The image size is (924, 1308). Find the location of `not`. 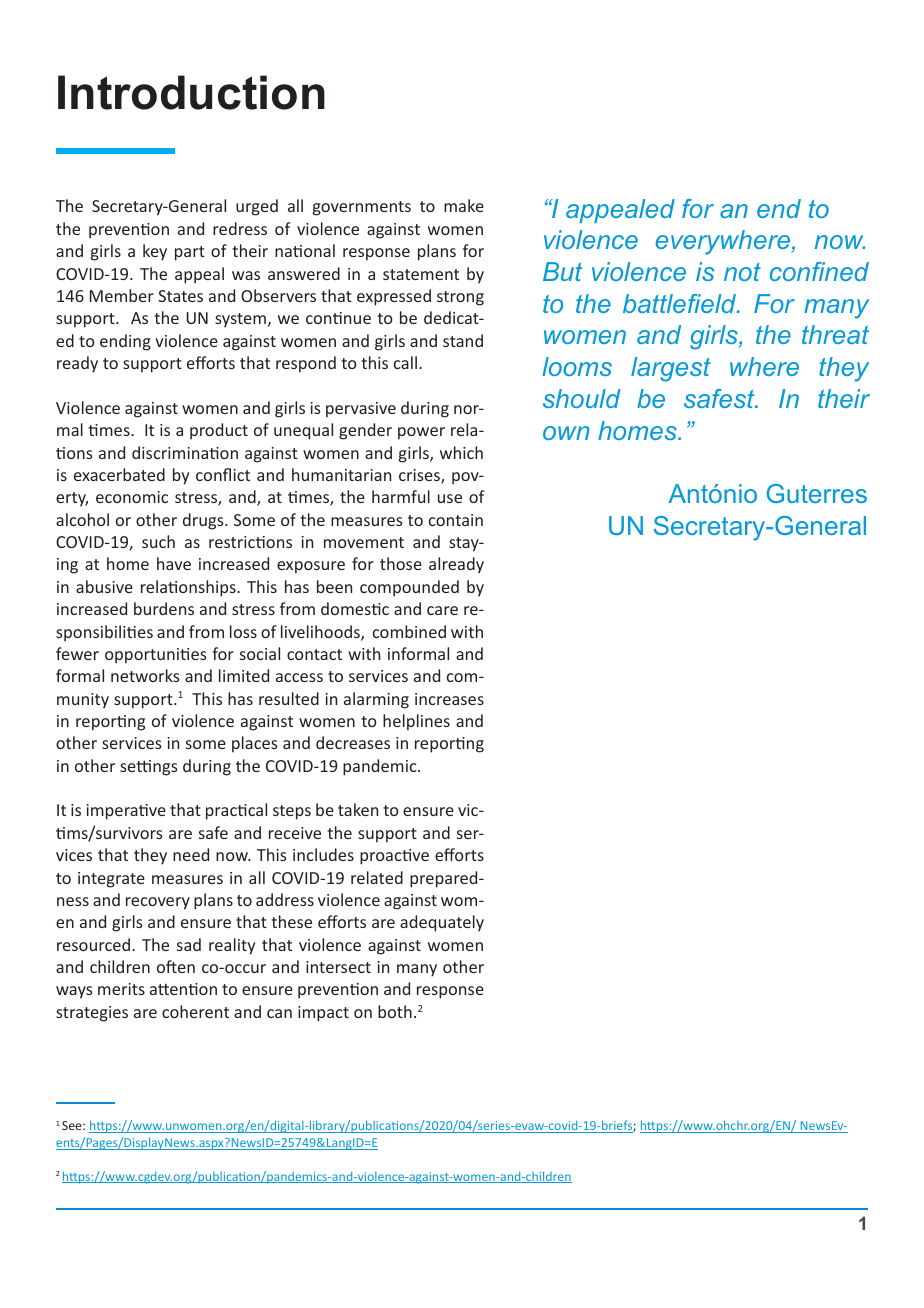

not is located at coordinates (742, 272).
